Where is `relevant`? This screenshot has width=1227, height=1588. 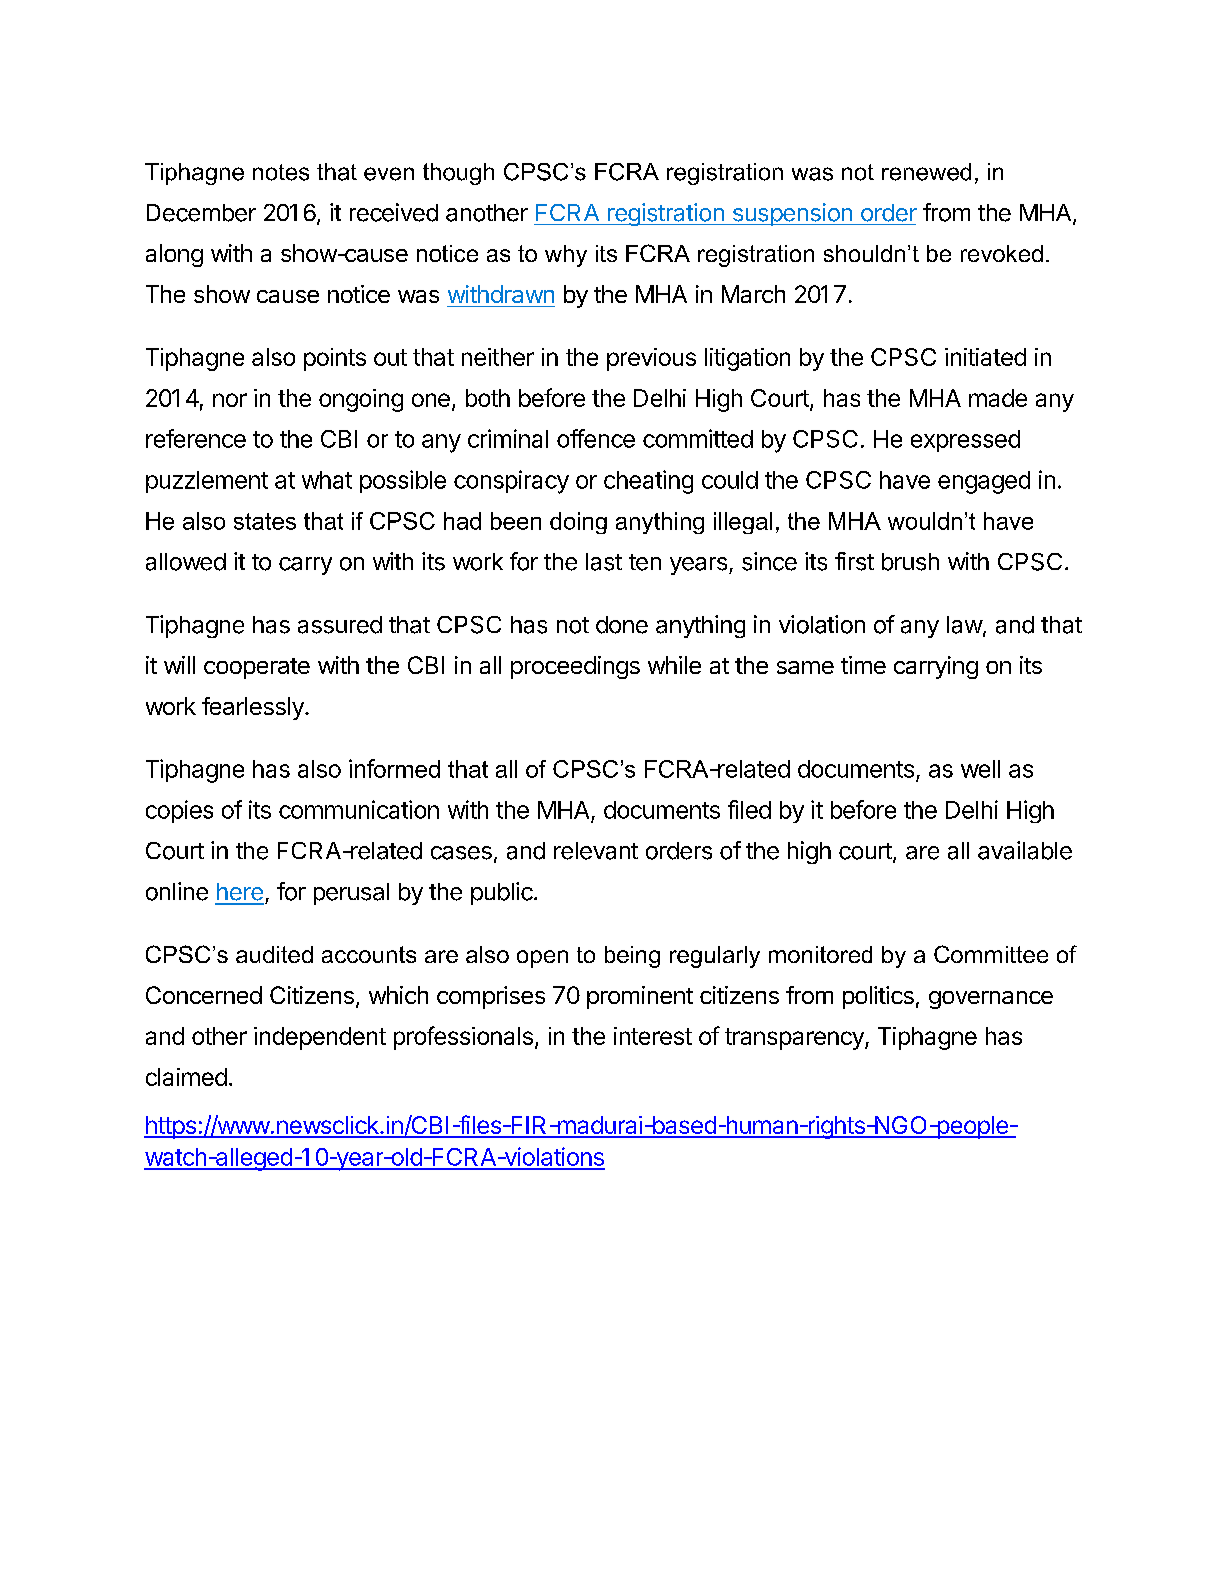 relevant is located at coordinates (596, 851).
